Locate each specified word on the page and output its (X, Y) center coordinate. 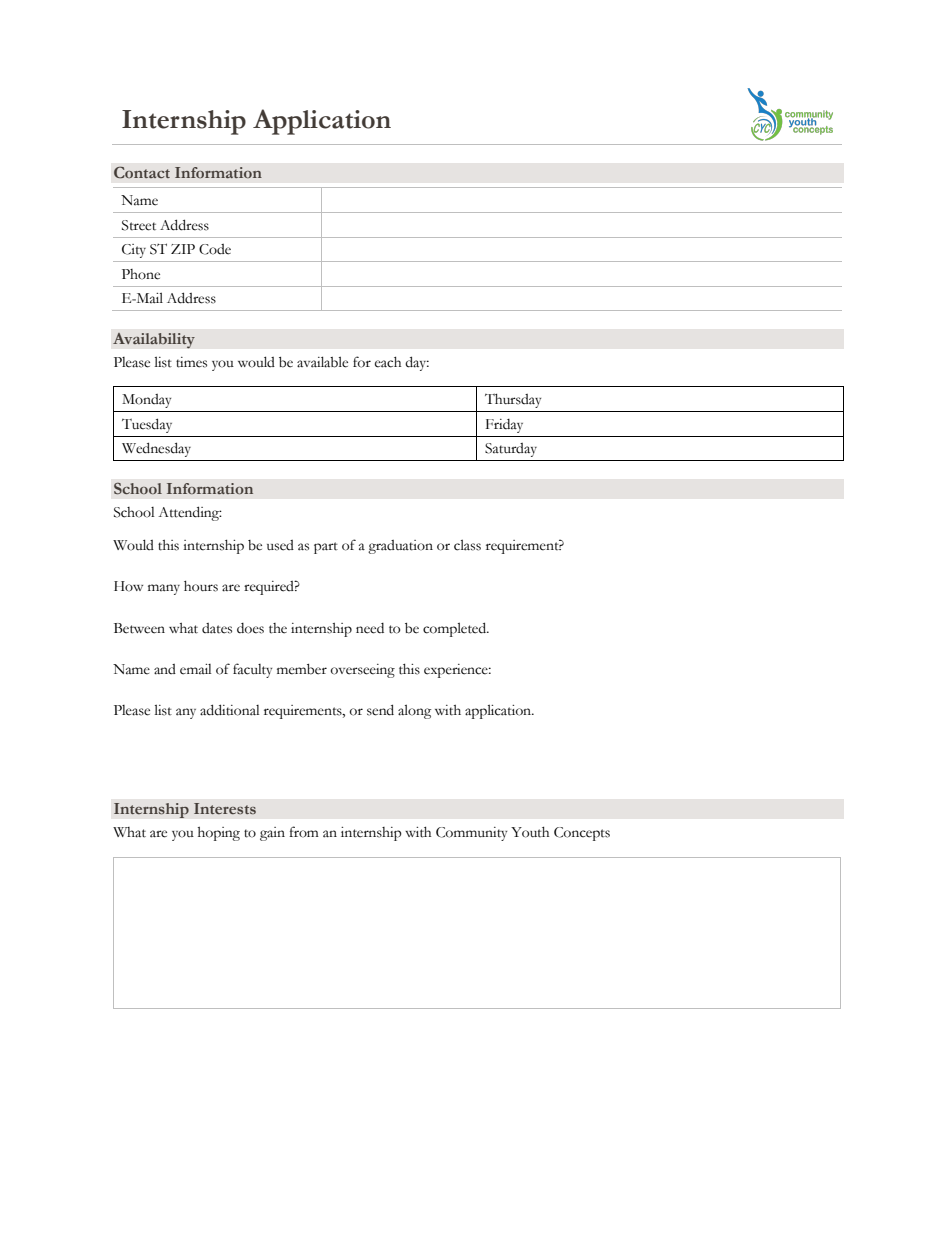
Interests (225, 808)
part (326, 548)
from (304, 832)
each (388, 362)
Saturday (511, 450)
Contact (142, 172)
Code (215, 249)
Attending (190, 513)
